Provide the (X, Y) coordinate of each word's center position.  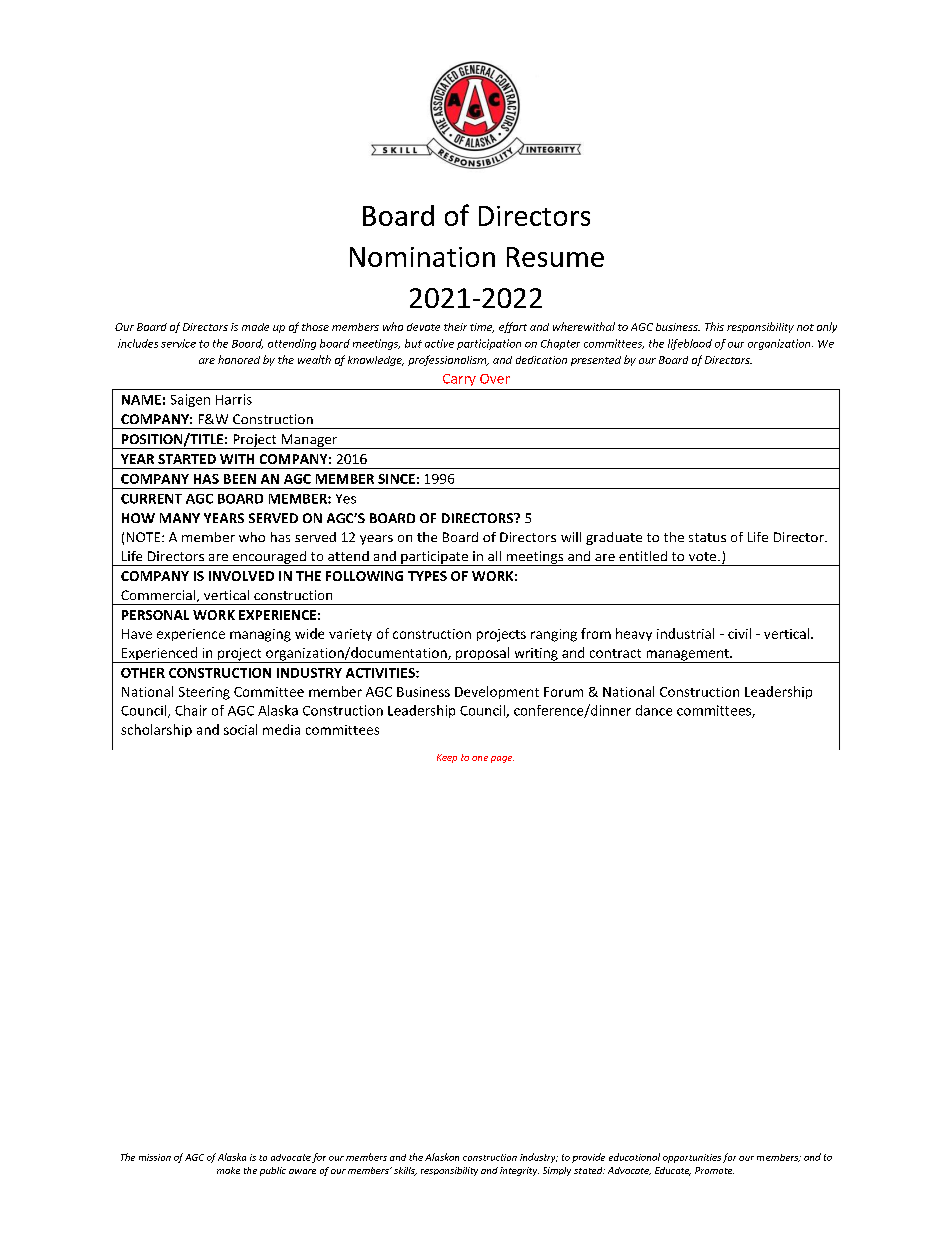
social (240, 729)
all (494, 556)
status (707, 537)
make (228, 1170)
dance (654, 710)
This (714, 326)
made (255, 327)
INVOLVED (241, 576)
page (502, 759)
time (482, 328)
